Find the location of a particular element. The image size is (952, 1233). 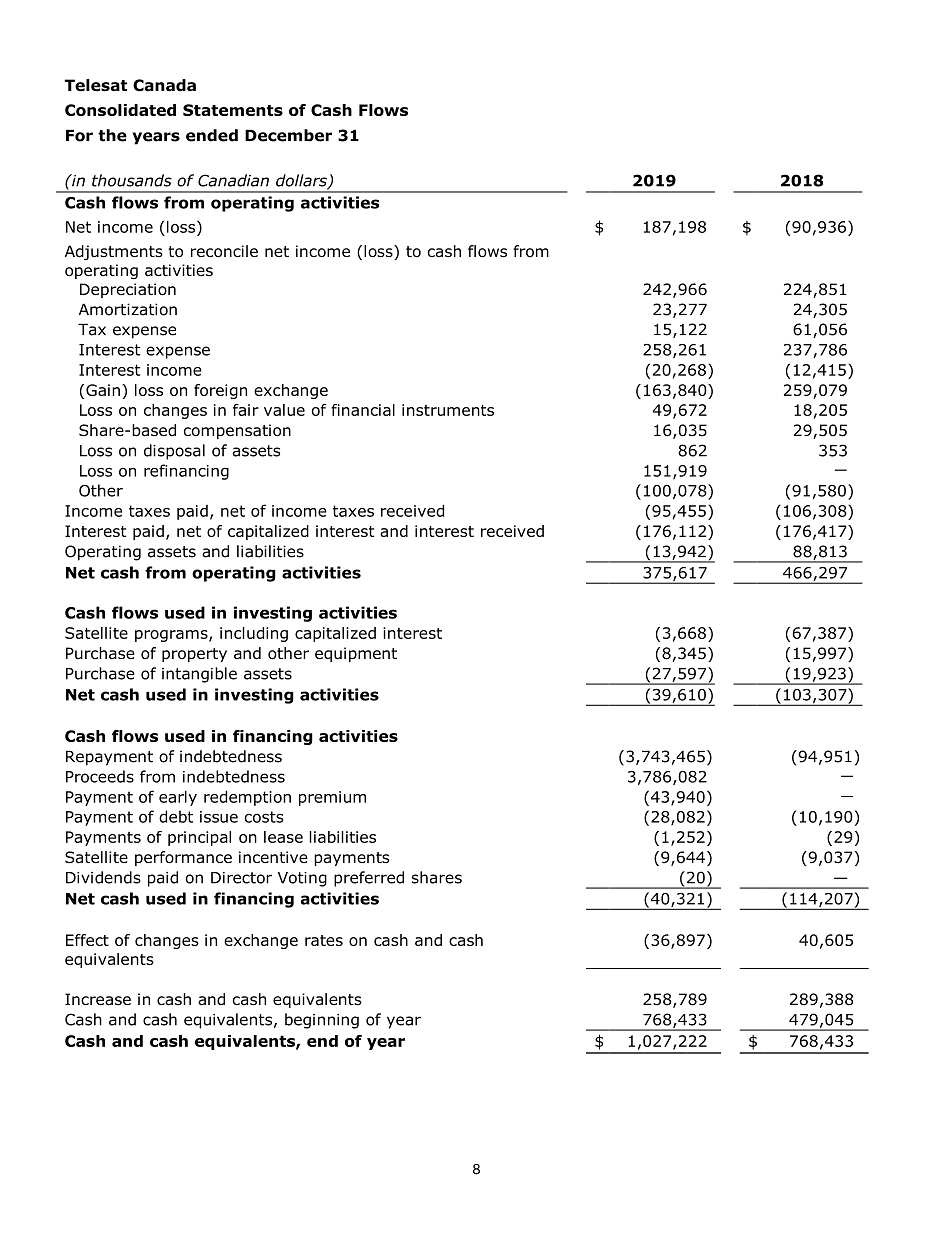

Increase is located at coordinates (98, 999).
